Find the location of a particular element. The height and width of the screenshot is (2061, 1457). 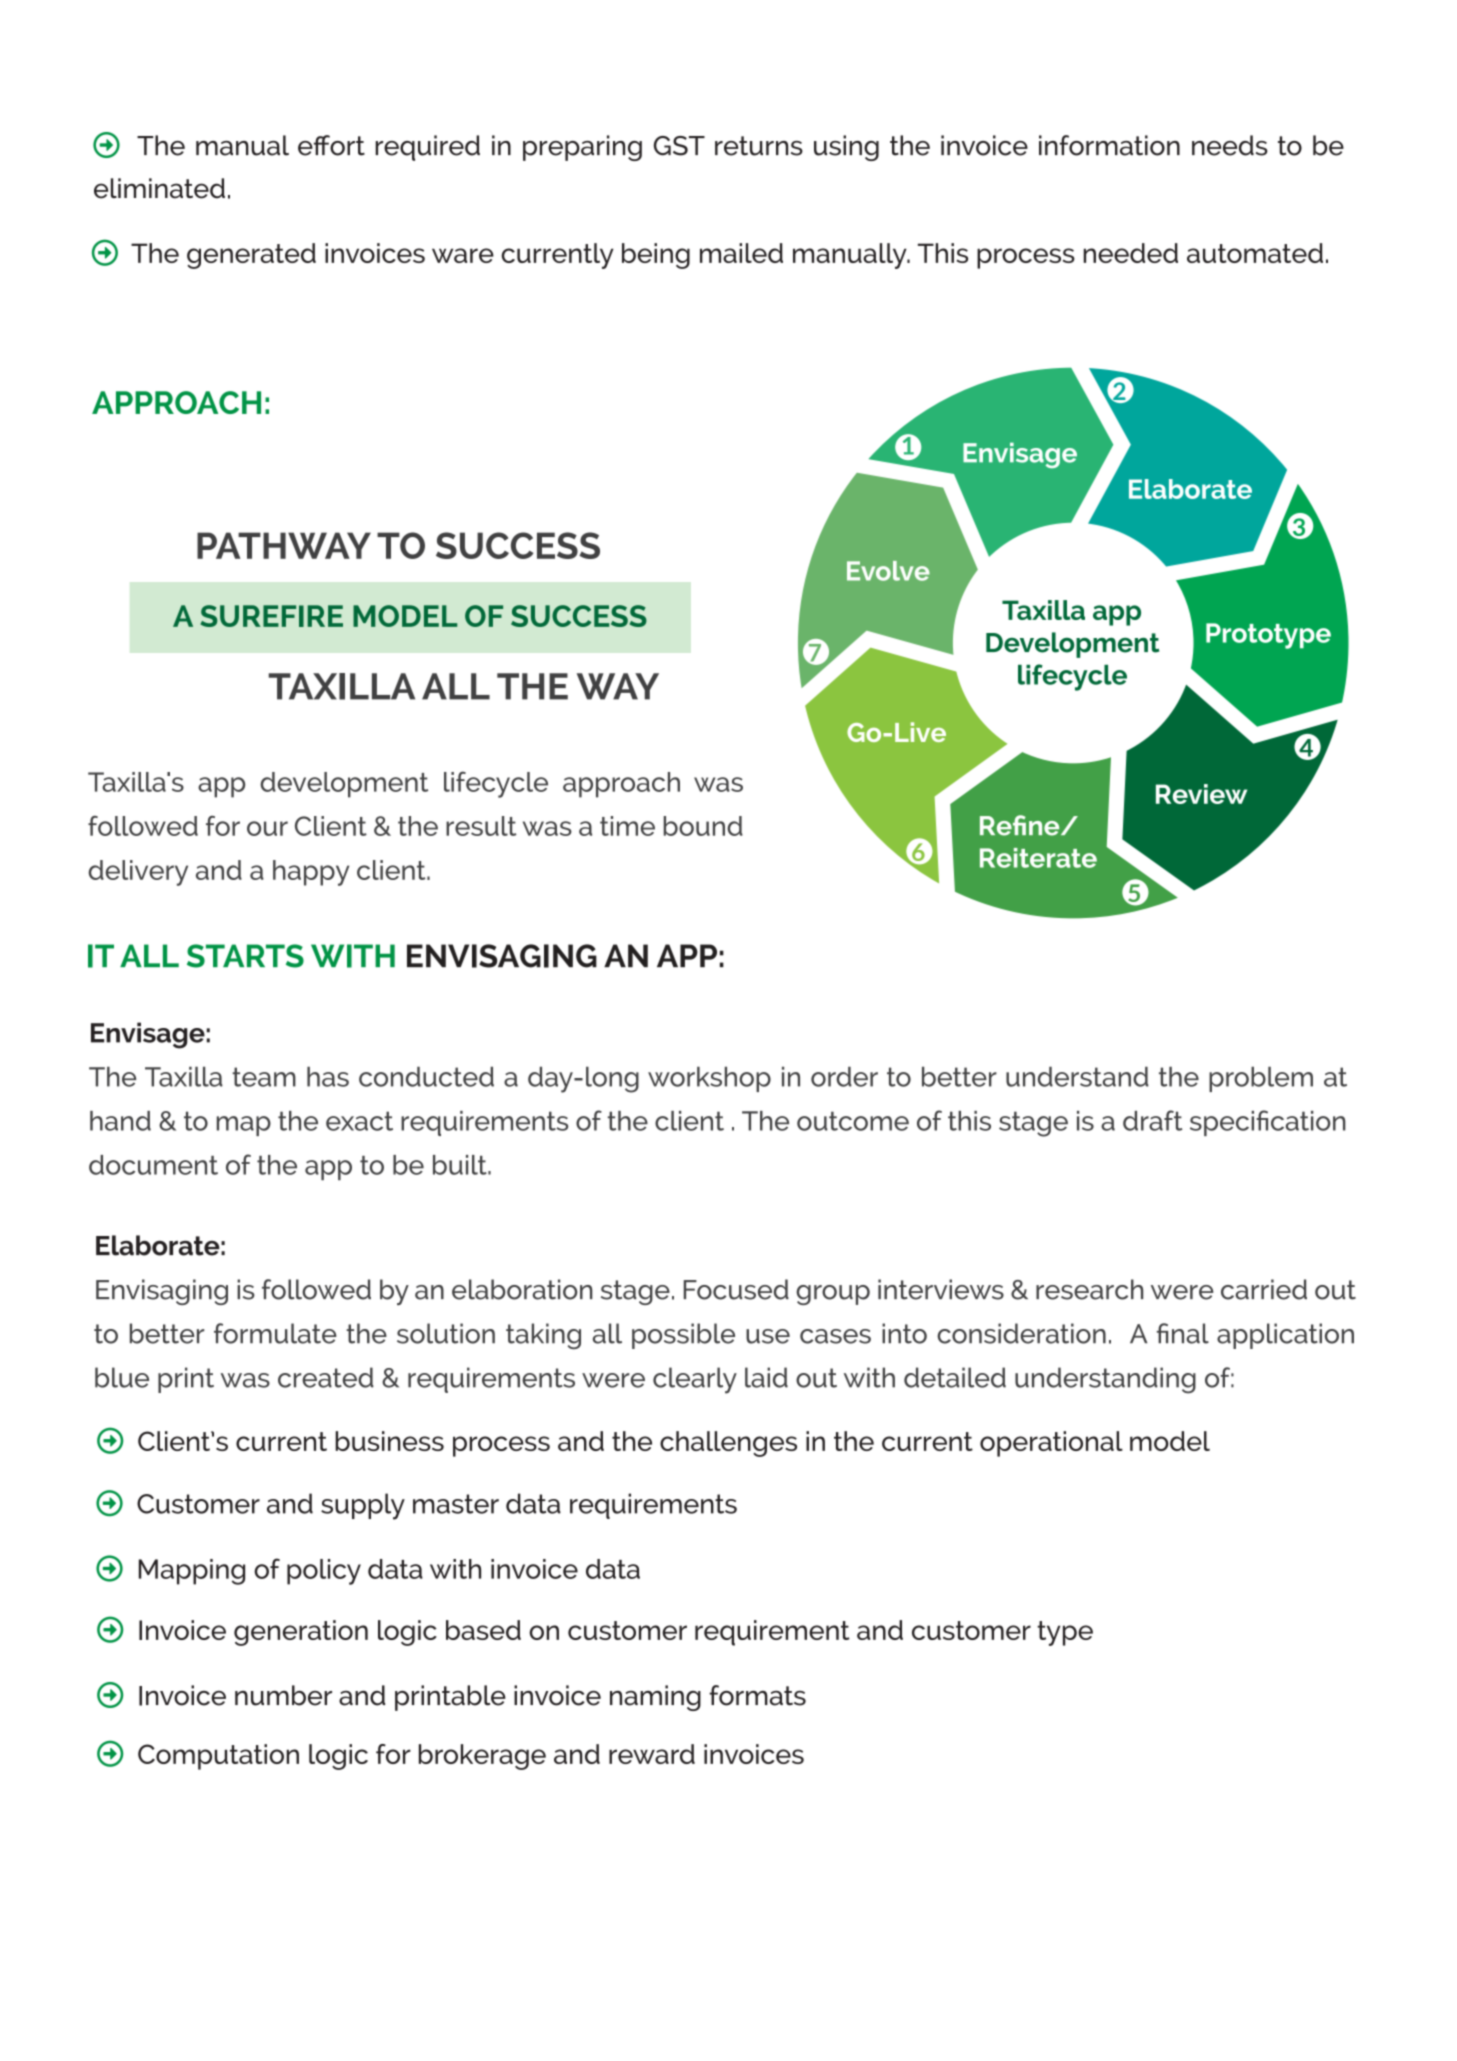

Reiterate is located at coordinates (1038, 858).
